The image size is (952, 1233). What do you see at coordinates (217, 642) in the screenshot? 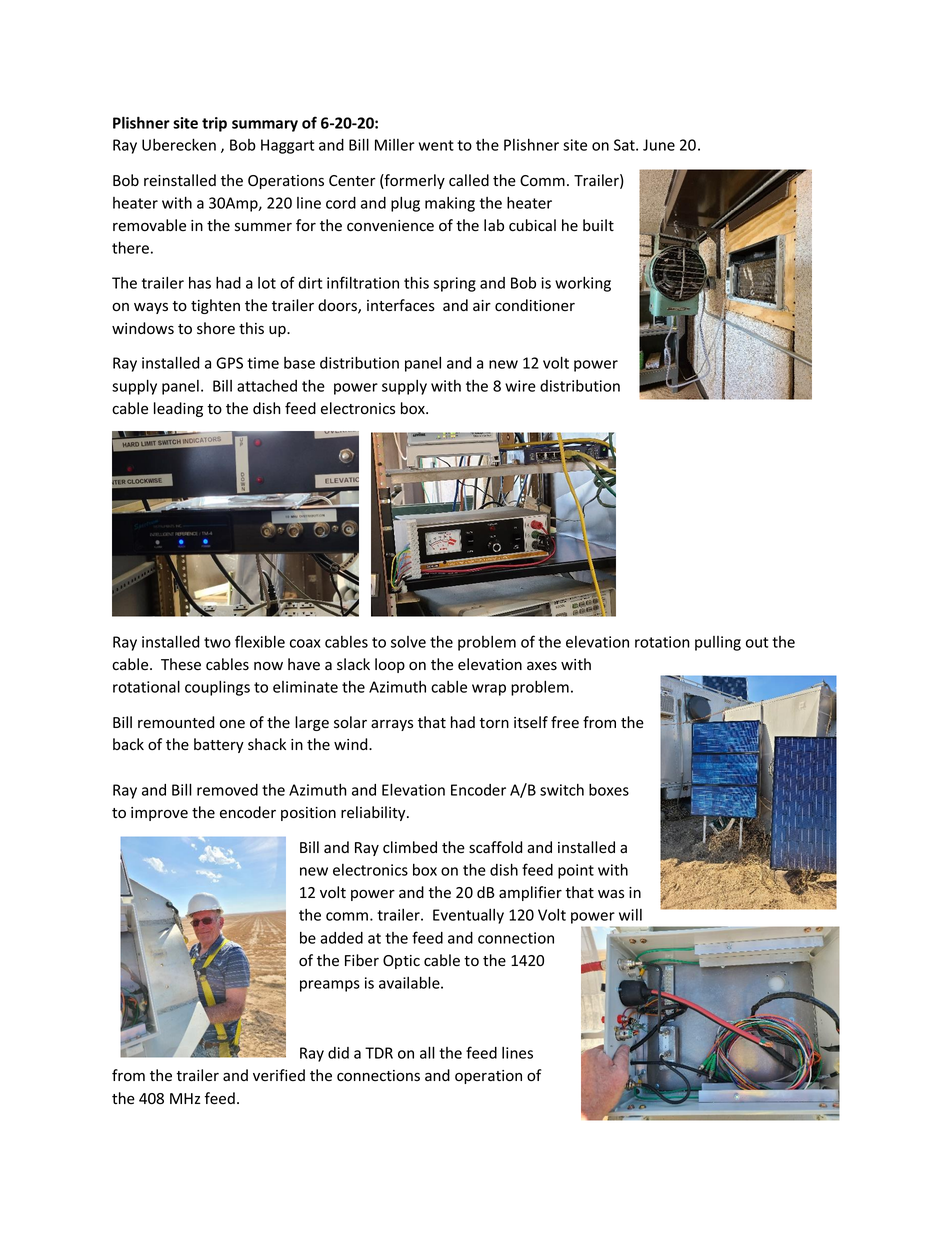
I see `two` at bounding box center [217, 642].
